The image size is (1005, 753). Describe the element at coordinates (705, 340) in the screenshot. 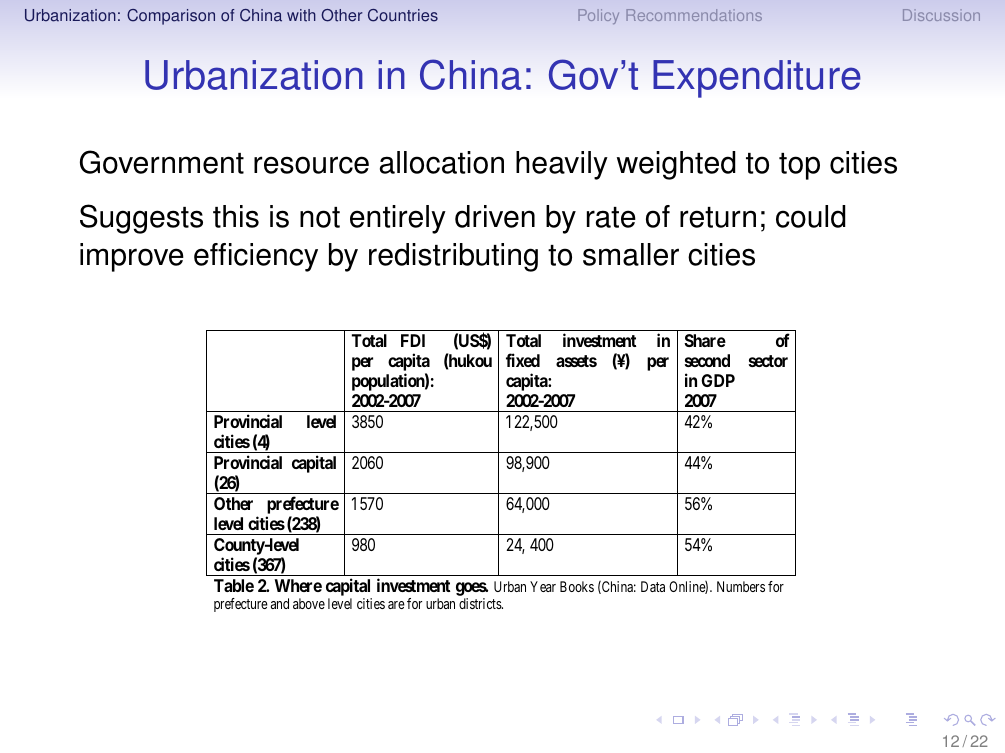

I see `Share` at that location.
